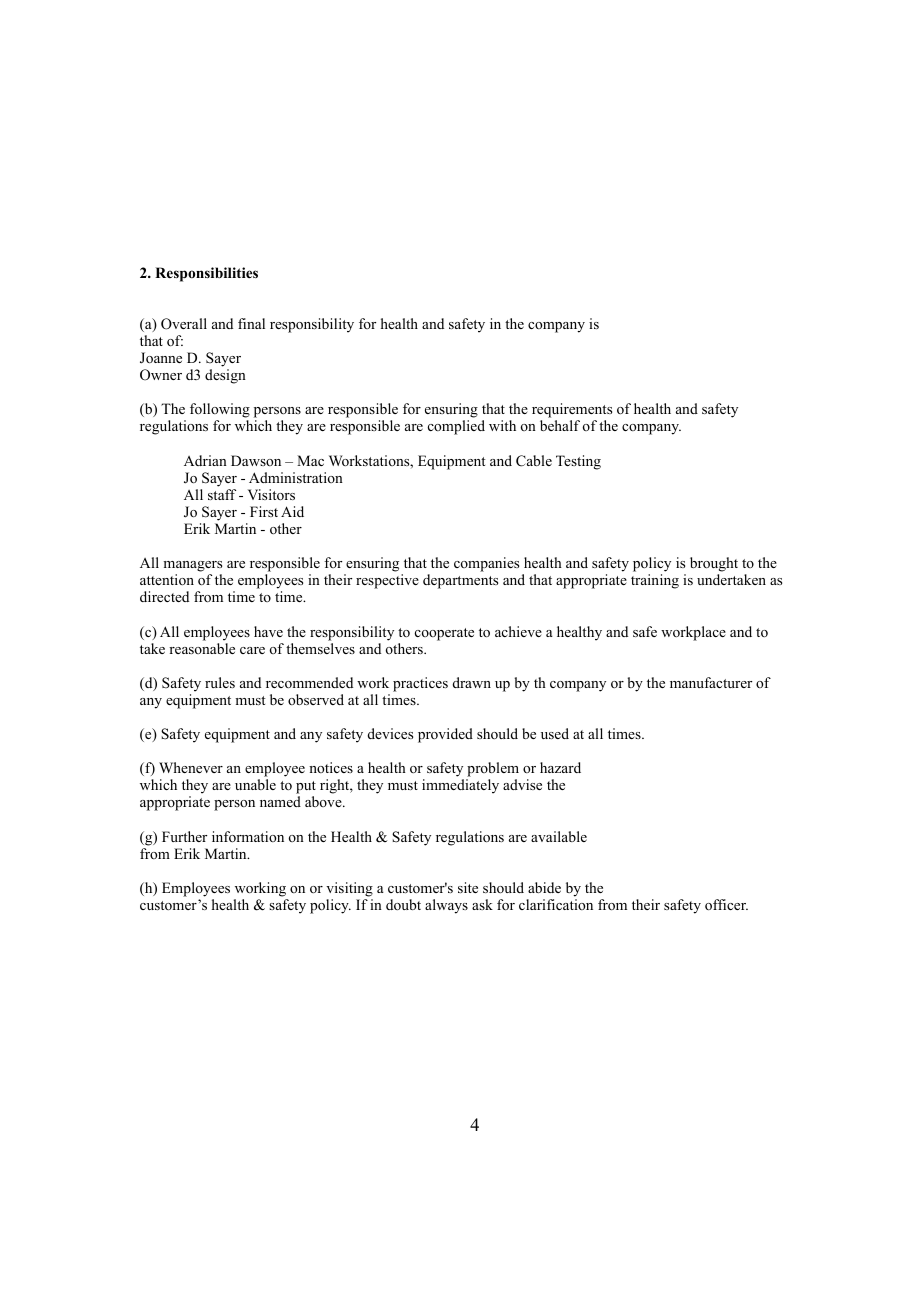  What do you see at coordinates (206, 274) in the screenshot?
I see `Responsibilities` at bounding box center [206, 274].
